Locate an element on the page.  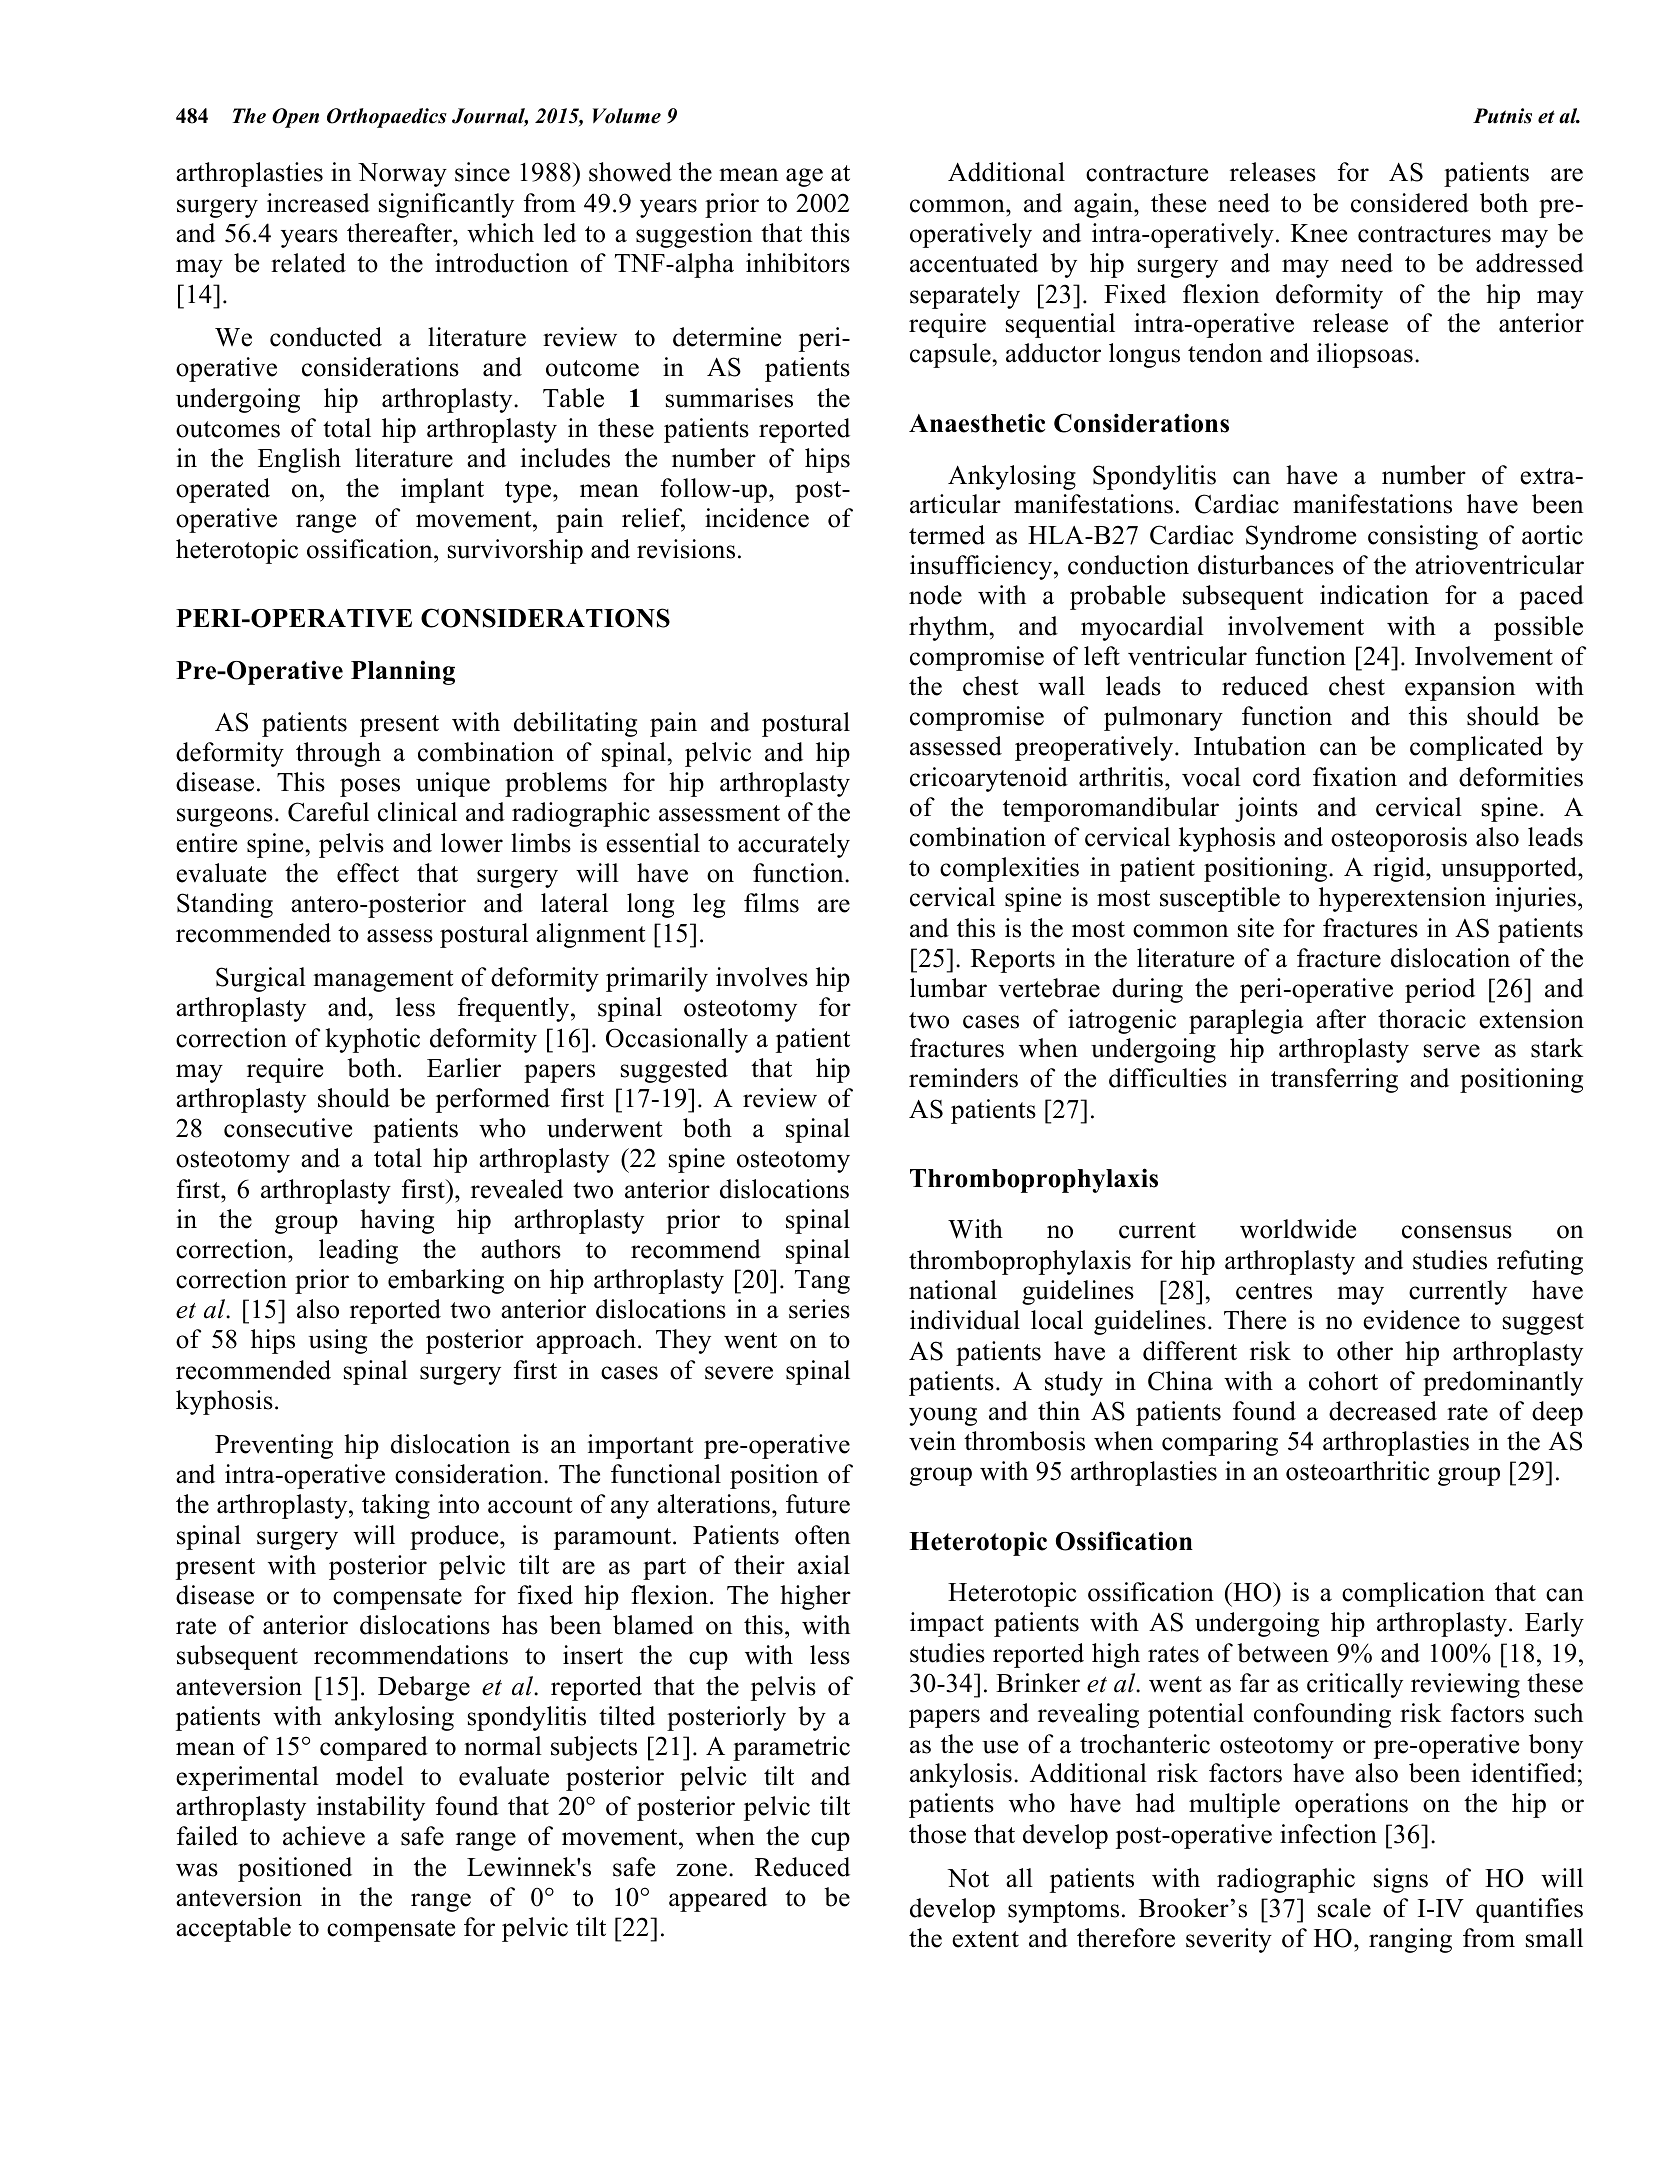
evidence is located at coordinates (1411, 1320).
